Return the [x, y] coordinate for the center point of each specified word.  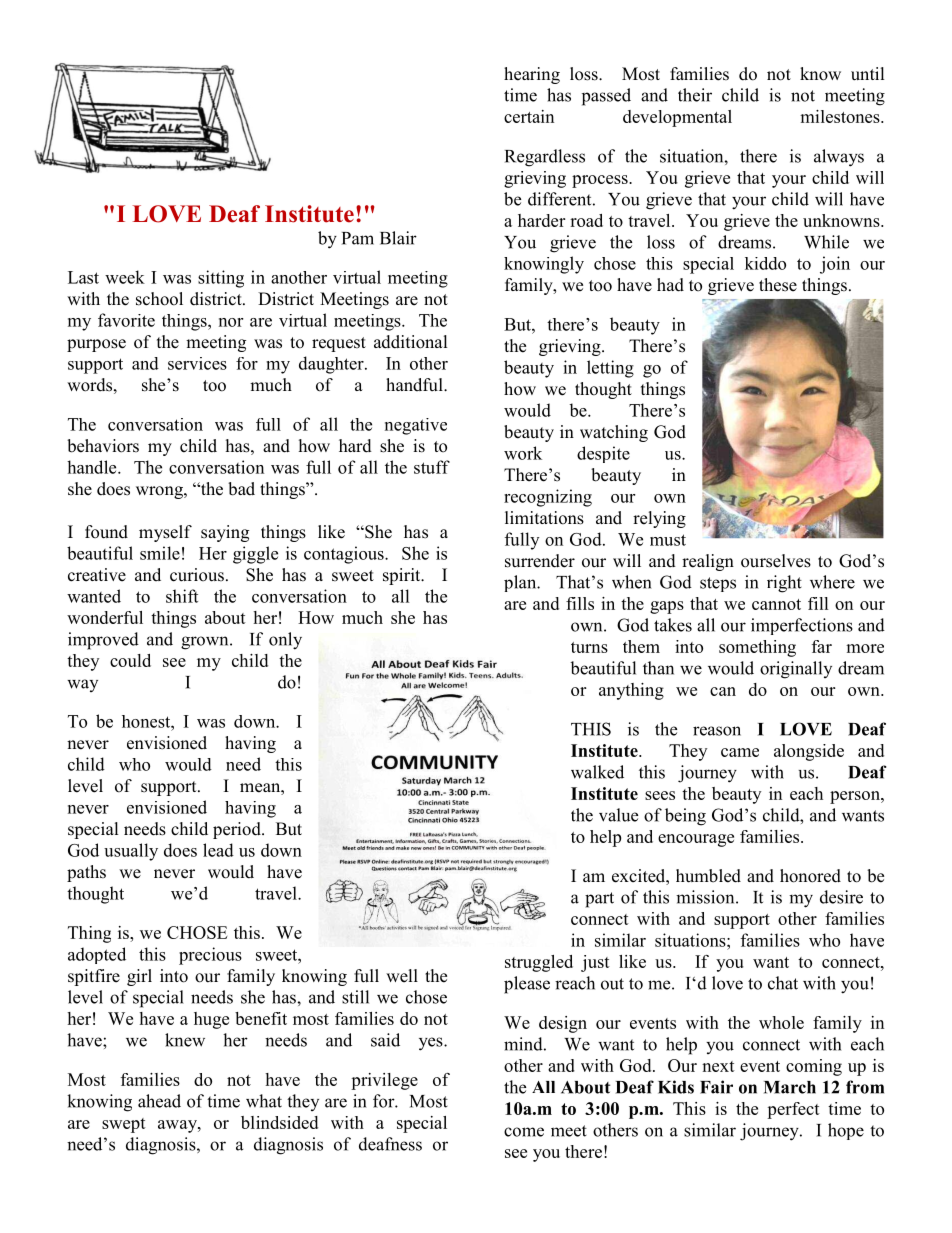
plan [521, 583]
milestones [841, 116]
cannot [776, 604]
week [125, 277]
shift [182, 596]
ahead [159, 1101]
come [524, 1132]
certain [529, 116]
